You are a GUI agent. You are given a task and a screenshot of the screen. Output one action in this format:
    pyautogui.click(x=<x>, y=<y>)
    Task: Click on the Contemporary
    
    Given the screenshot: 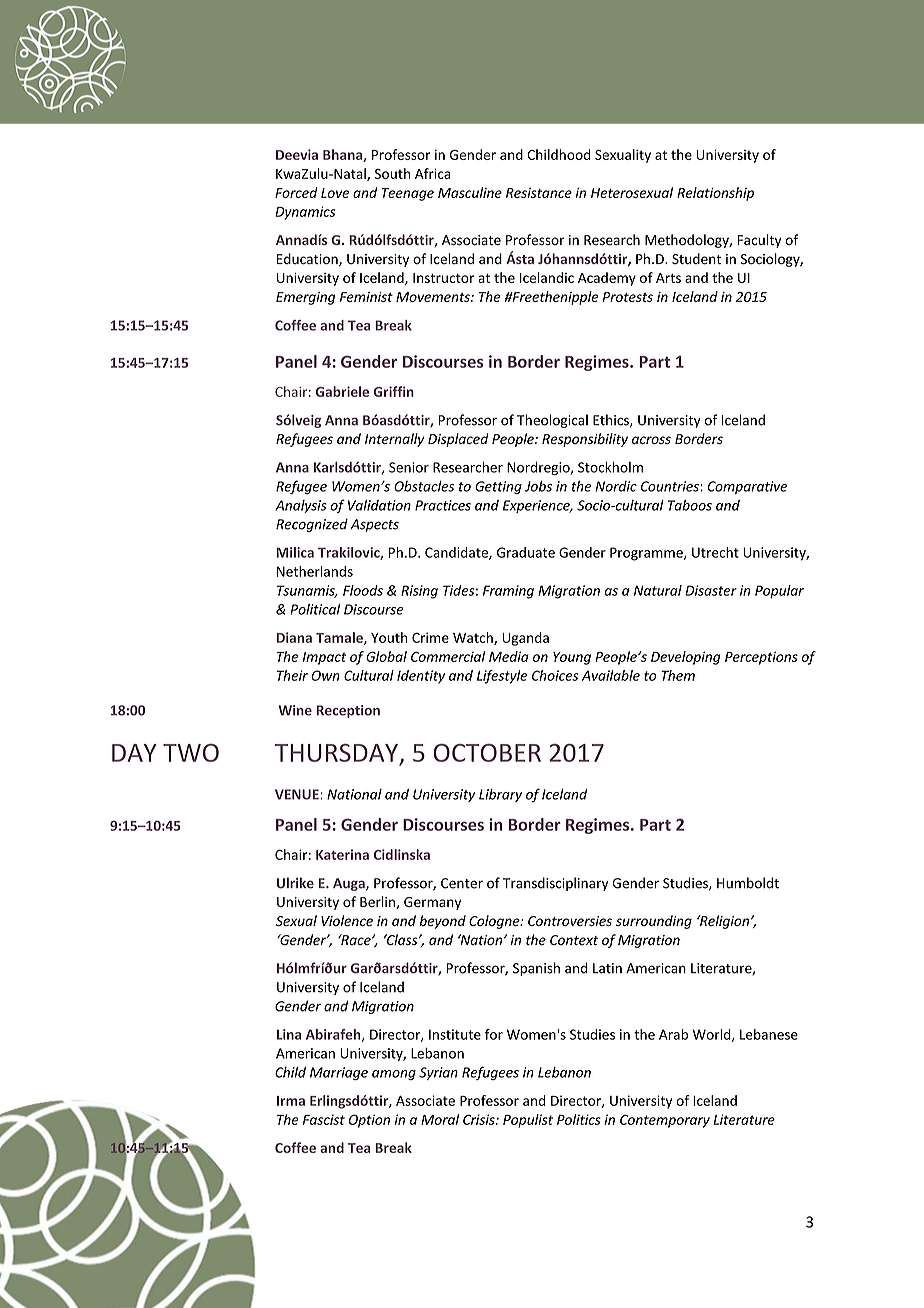 What is the action you would take?
    pyautogui.click(x=665, y=1121)
